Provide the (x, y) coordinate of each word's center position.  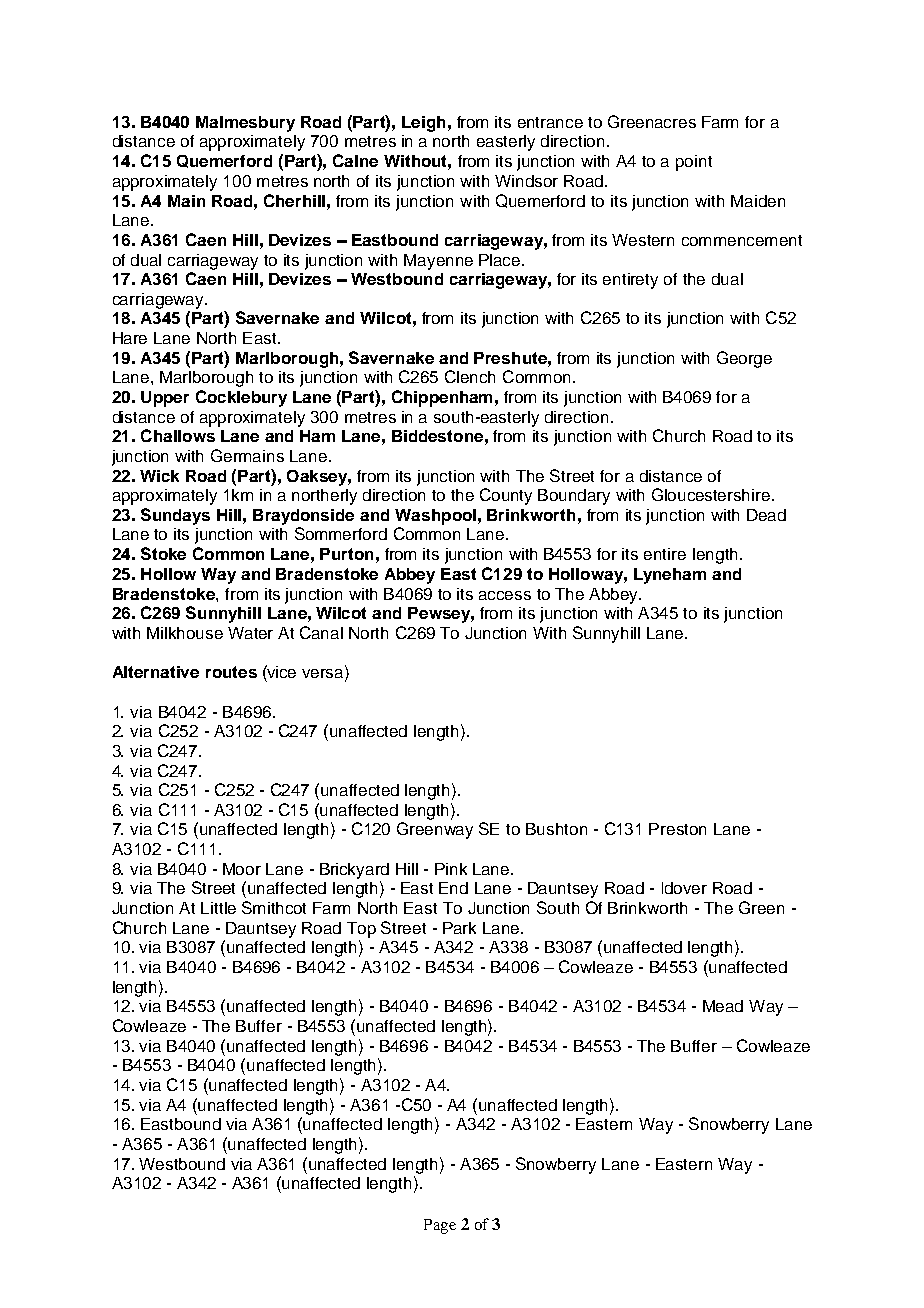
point (694, 163)
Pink (451, 869)
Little (218, 908)
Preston (677, 829)
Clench (470, 376)
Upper (165, 399)
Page (440, 1226)
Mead (723, 1006)
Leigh (423, 124)
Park (459, 928)
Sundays (175, 516)
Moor (242, 869)
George (744, 359)
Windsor (526, 181)
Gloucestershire (711, 494)
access (505, 595)
